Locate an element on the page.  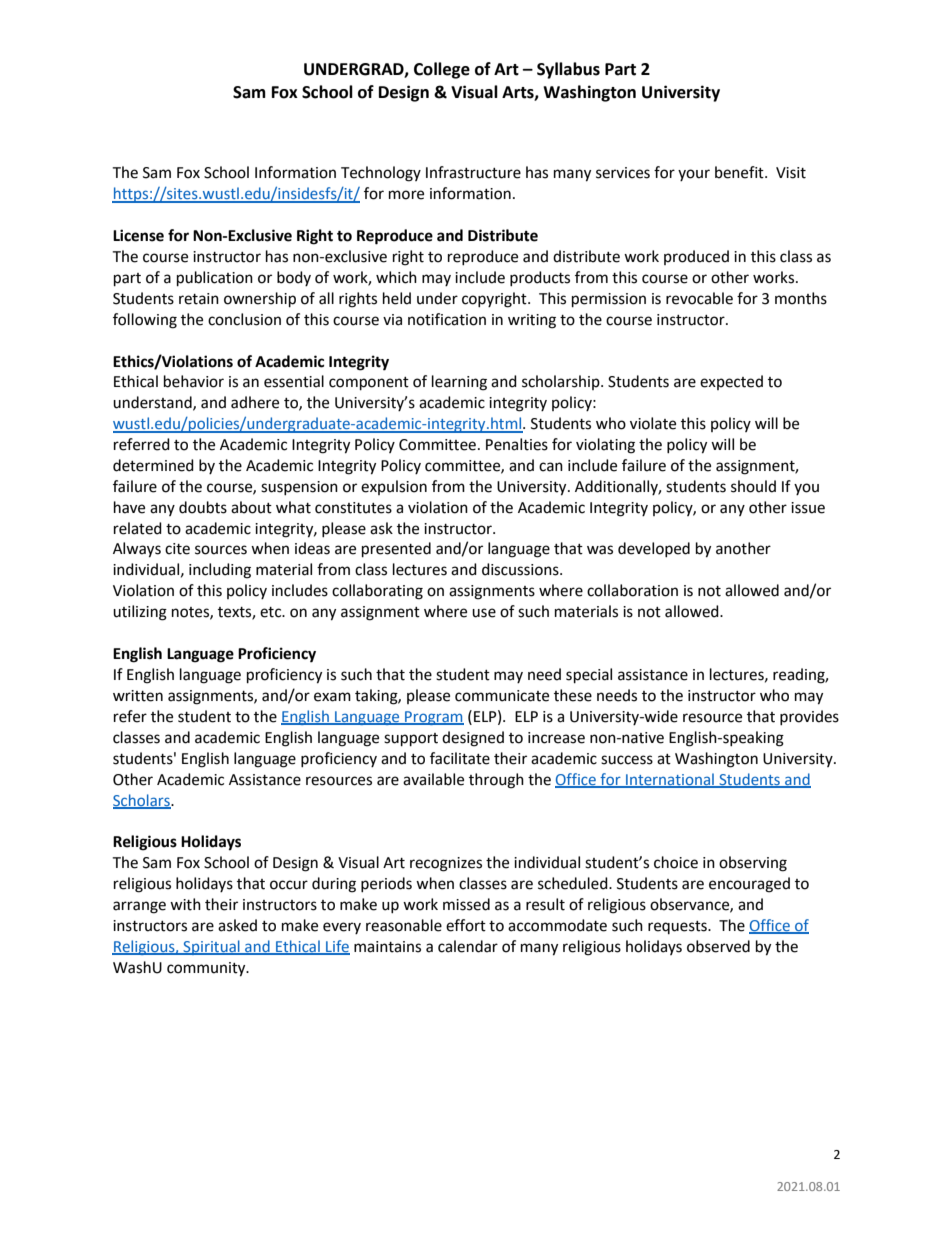
should is located at coordinates (753, 486).
